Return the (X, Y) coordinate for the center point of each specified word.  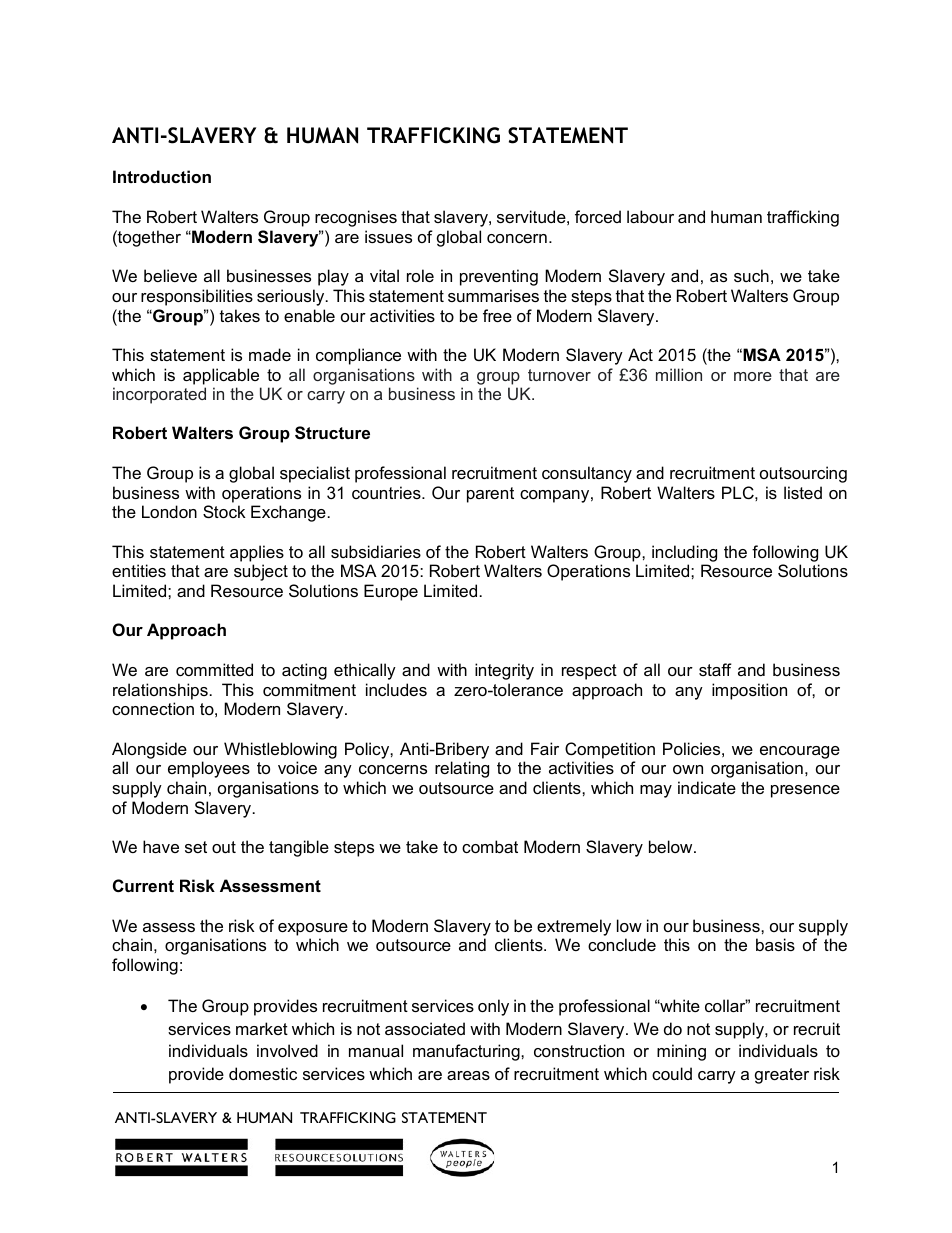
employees (209, 769)
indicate (707, 787)
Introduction (162, 176)
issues (388, 236)
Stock (224, 511)
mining (681, 1052)
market (262, 1028)
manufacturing (467, 1052)
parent (490, 495)
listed (803, 492)
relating (462, 769)
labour (650, 216)
